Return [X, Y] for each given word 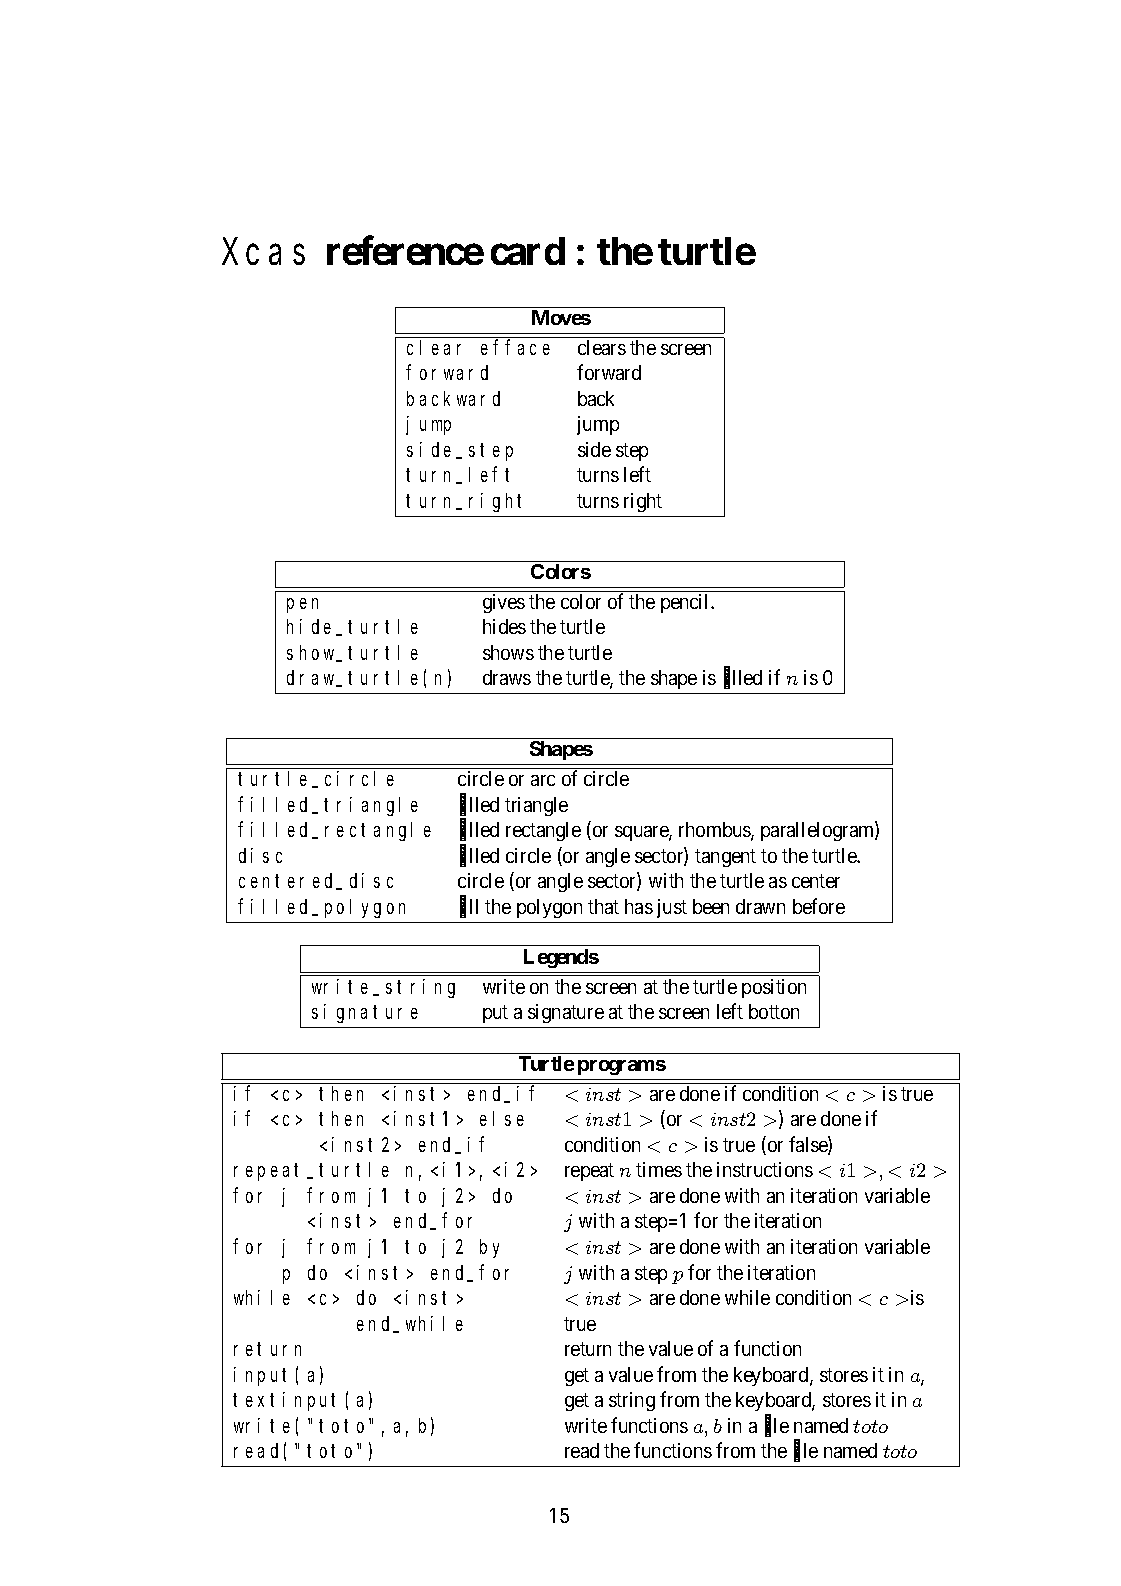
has [639, 906]
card [528, 251]
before [819, 906]
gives [504, 603]
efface [515, 347]
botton [774, 1011]
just [672, 908]
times [659, 1169]
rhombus [715, 831]
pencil [686, 603]
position [774, 988]
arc [543, 780]
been [711, 906]
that [603, 906]
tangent [725, 858]
